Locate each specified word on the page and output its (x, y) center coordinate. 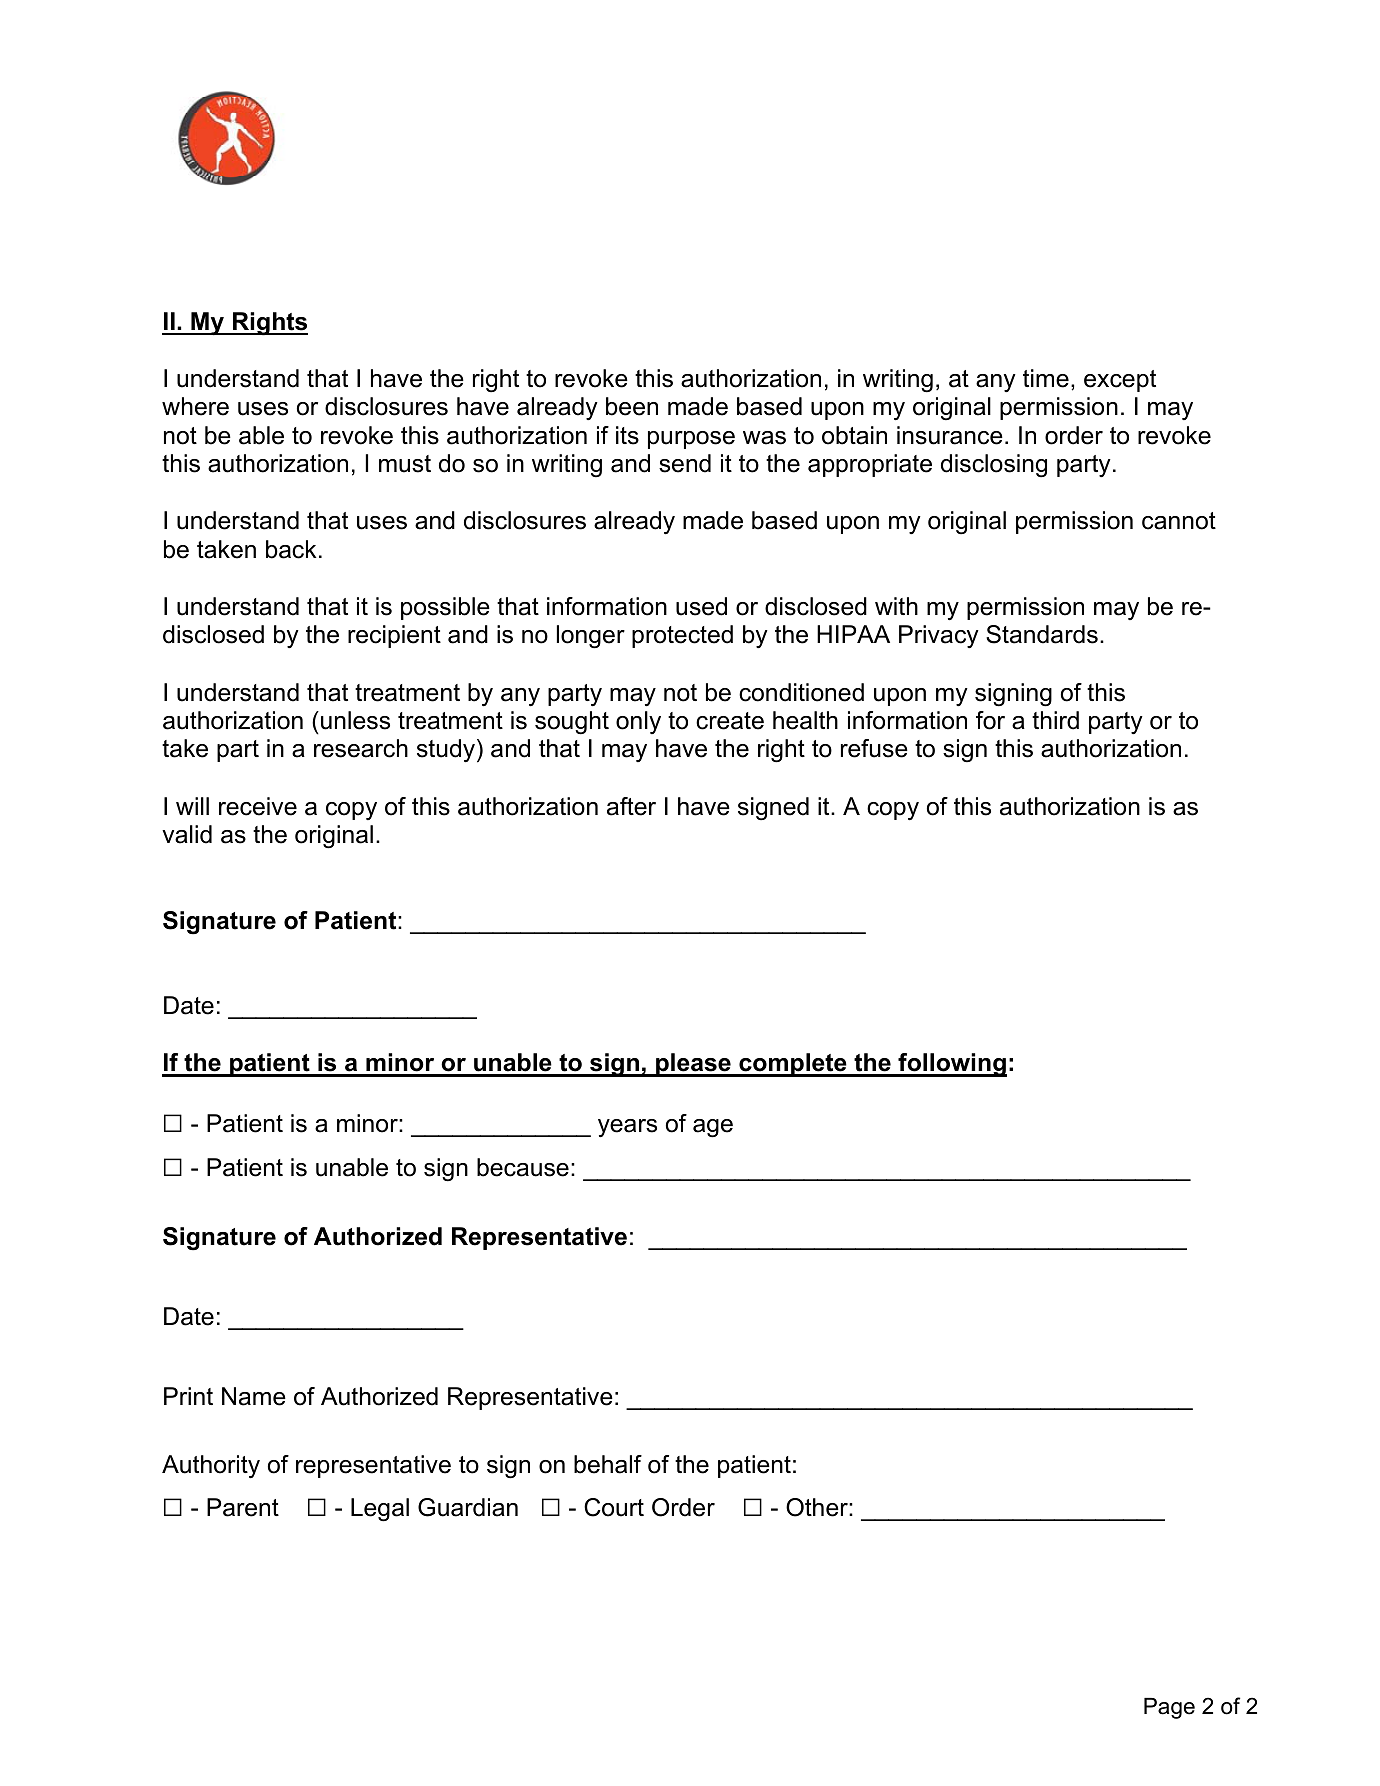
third (1055, 720)
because (523, 1167)
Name (254, 1396)
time (1046, 378)
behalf (608, 1464)
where (195, 406)
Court (614, 1507)
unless (355, 720)
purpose (691, 440)
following (951, 1065)
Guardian (468, 1507)
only (638, 722)
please (693, 1065)
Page (1169, 1708)
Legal (380, 1510)
